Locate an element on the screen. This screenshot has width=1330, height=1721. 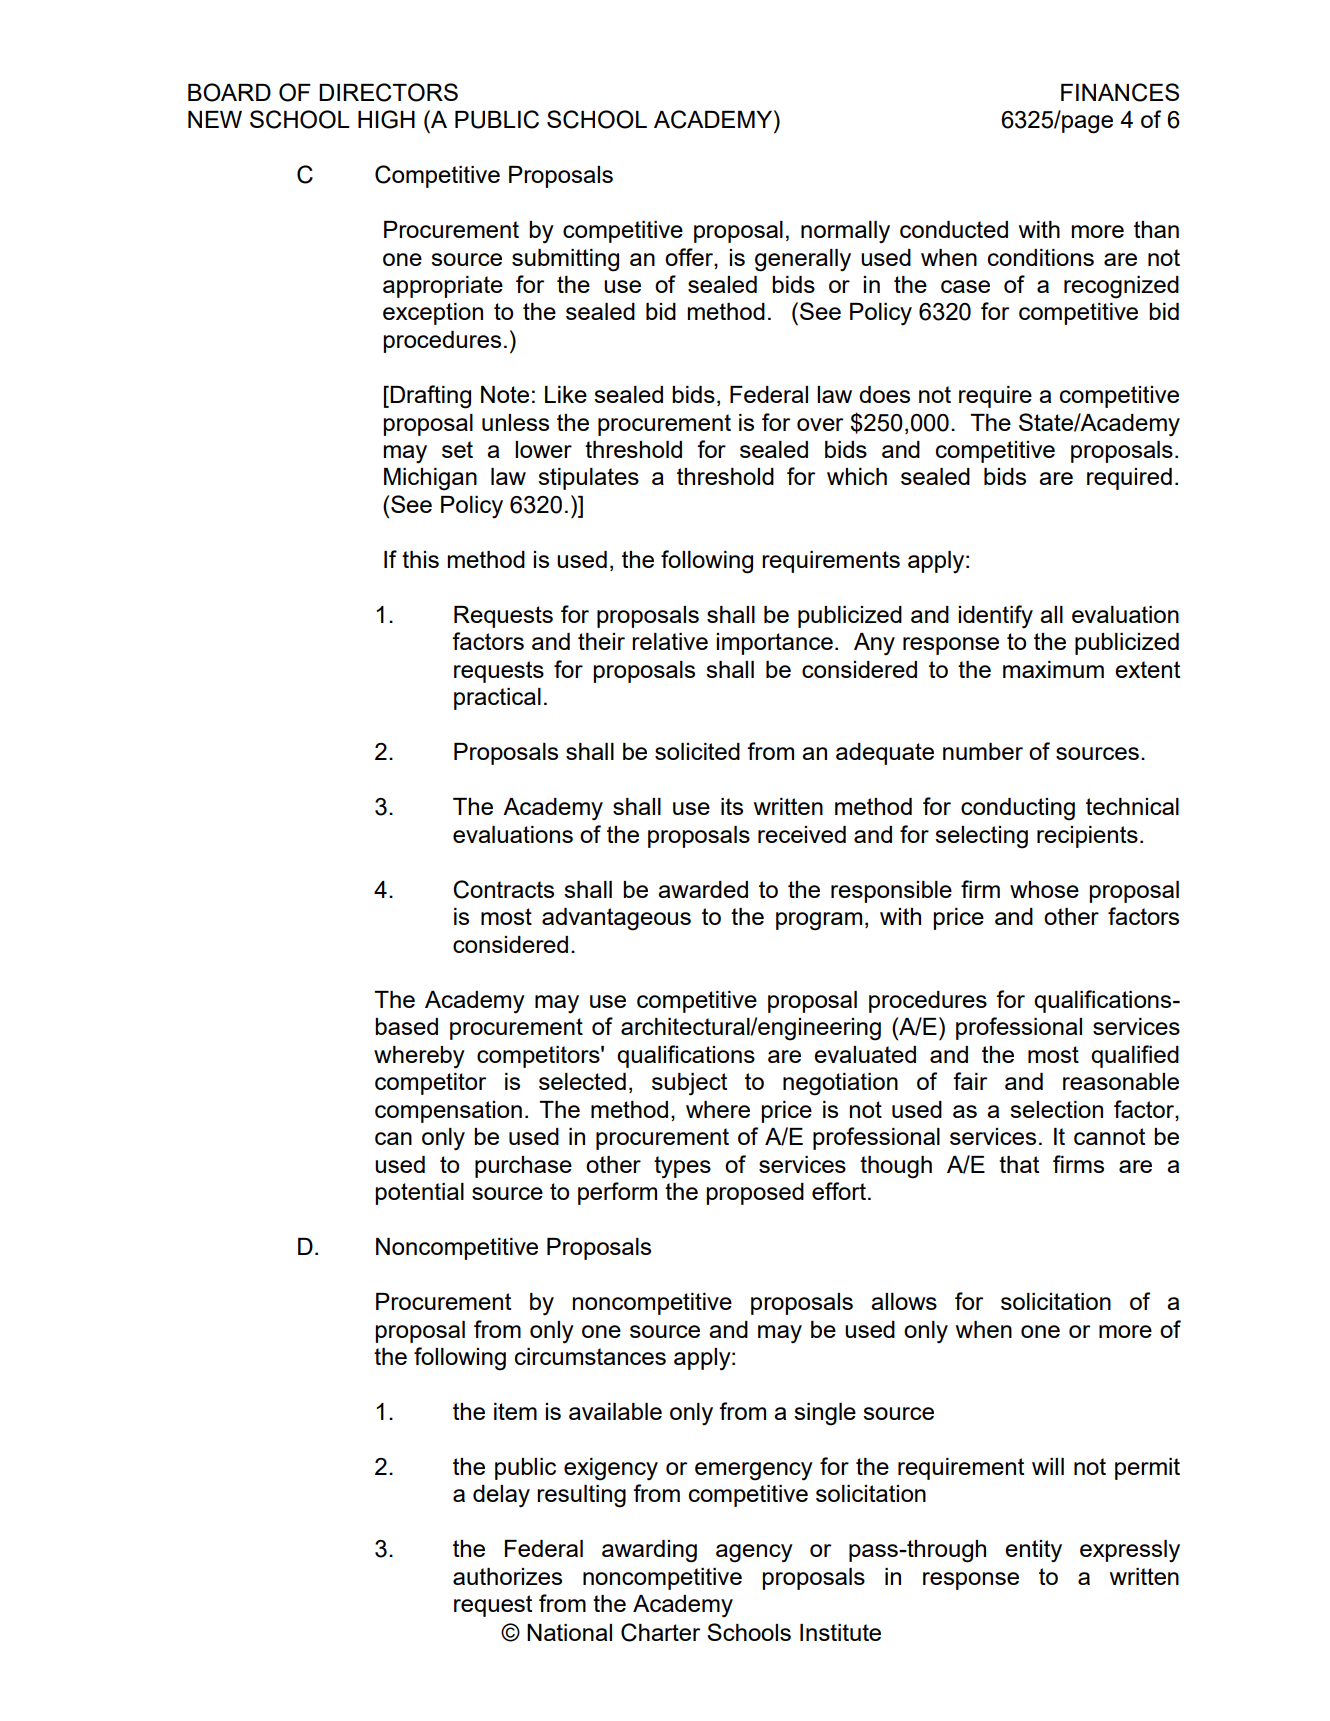
generally is located at coordinates (803, 260).
